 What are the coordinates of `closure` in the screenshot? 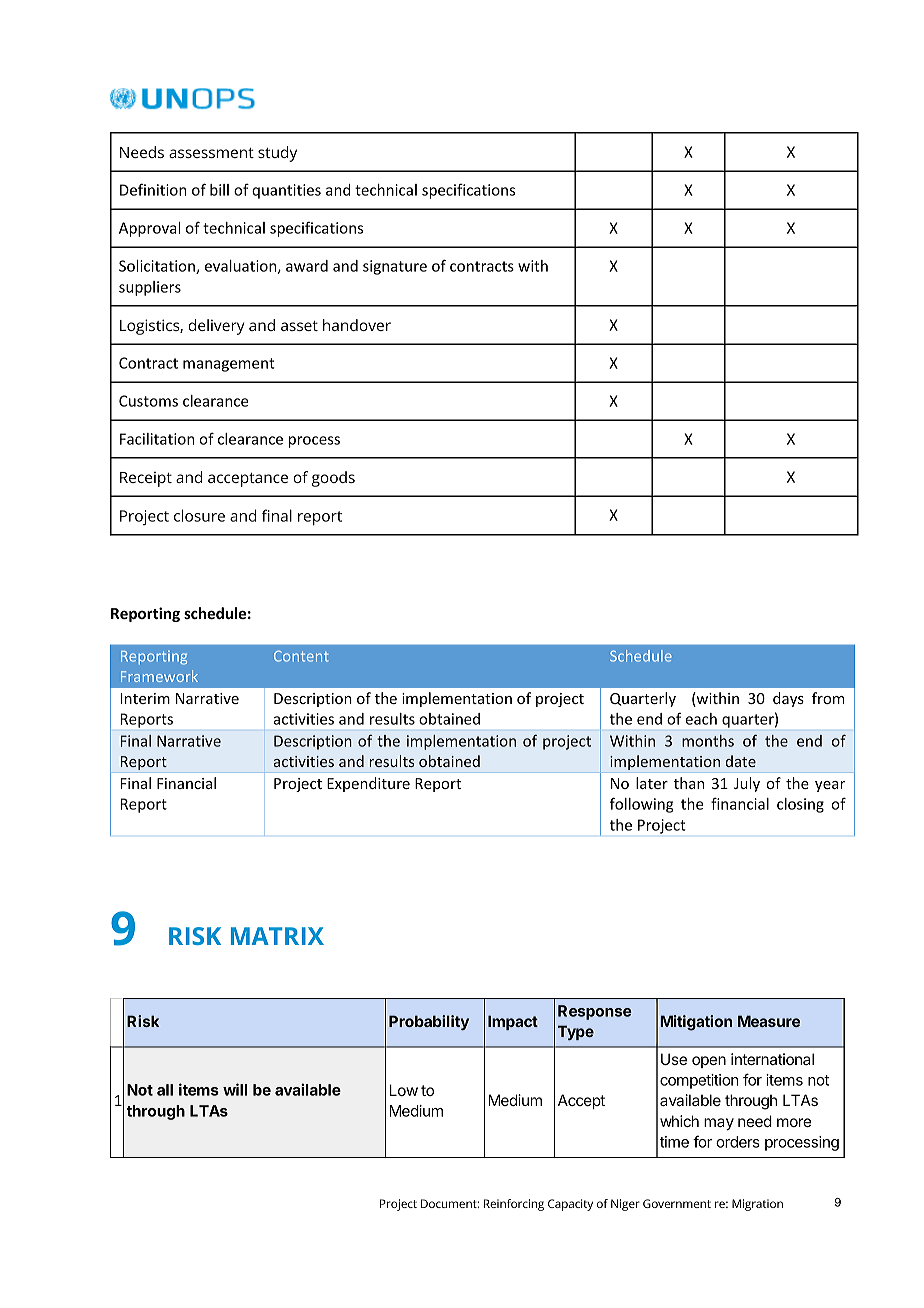 It's located at (199, 515).
